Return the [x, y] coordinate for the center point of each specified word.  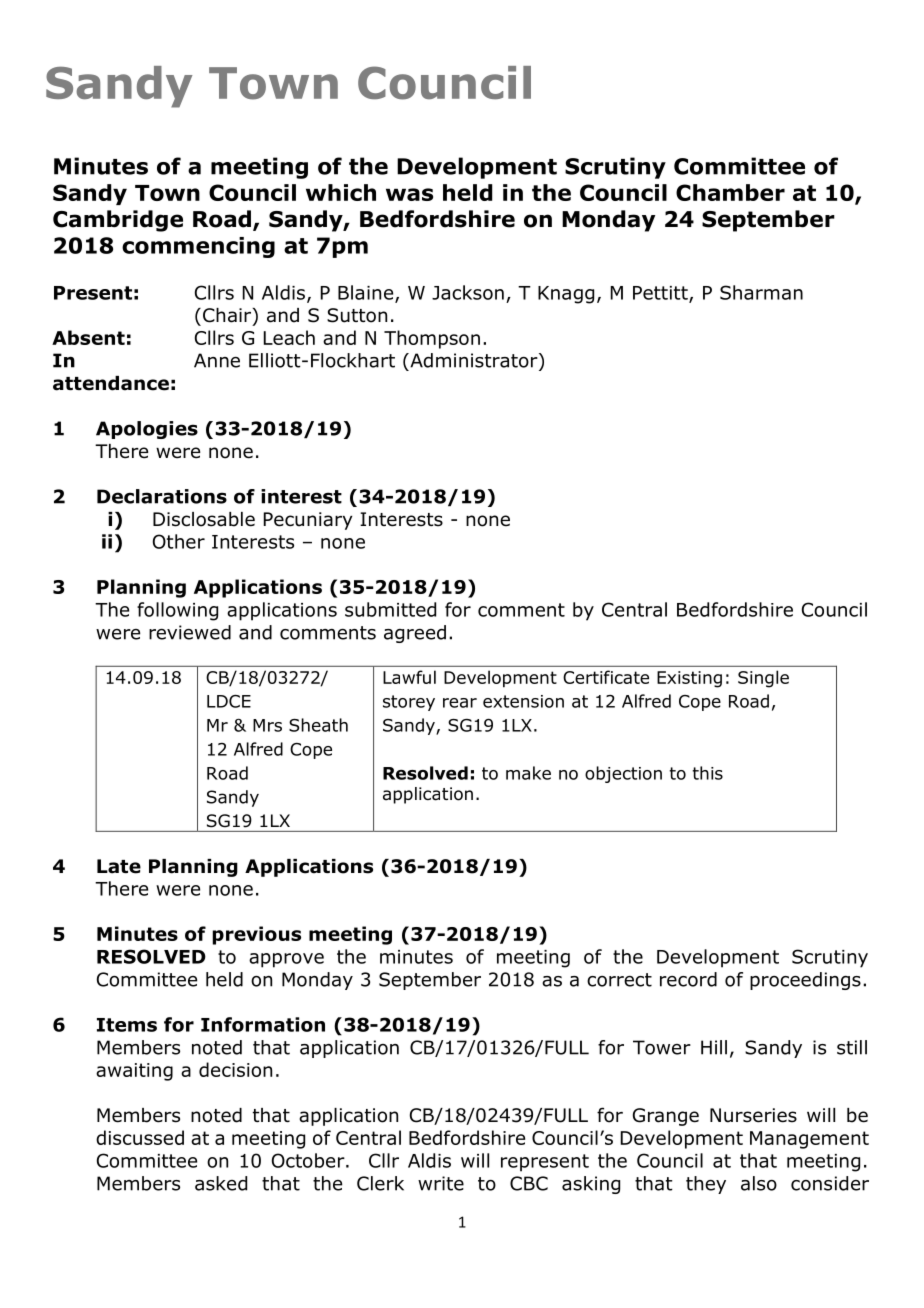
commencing [198, 247]
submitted [390, 609]
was [409, 194]
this [707, 773]
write [441, 1183]
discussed [140, 1137]
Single [763, 679]
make [528, 773]
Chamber [730, 192]
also [759, 1183]
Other [179, 541]
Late [119, 866]
